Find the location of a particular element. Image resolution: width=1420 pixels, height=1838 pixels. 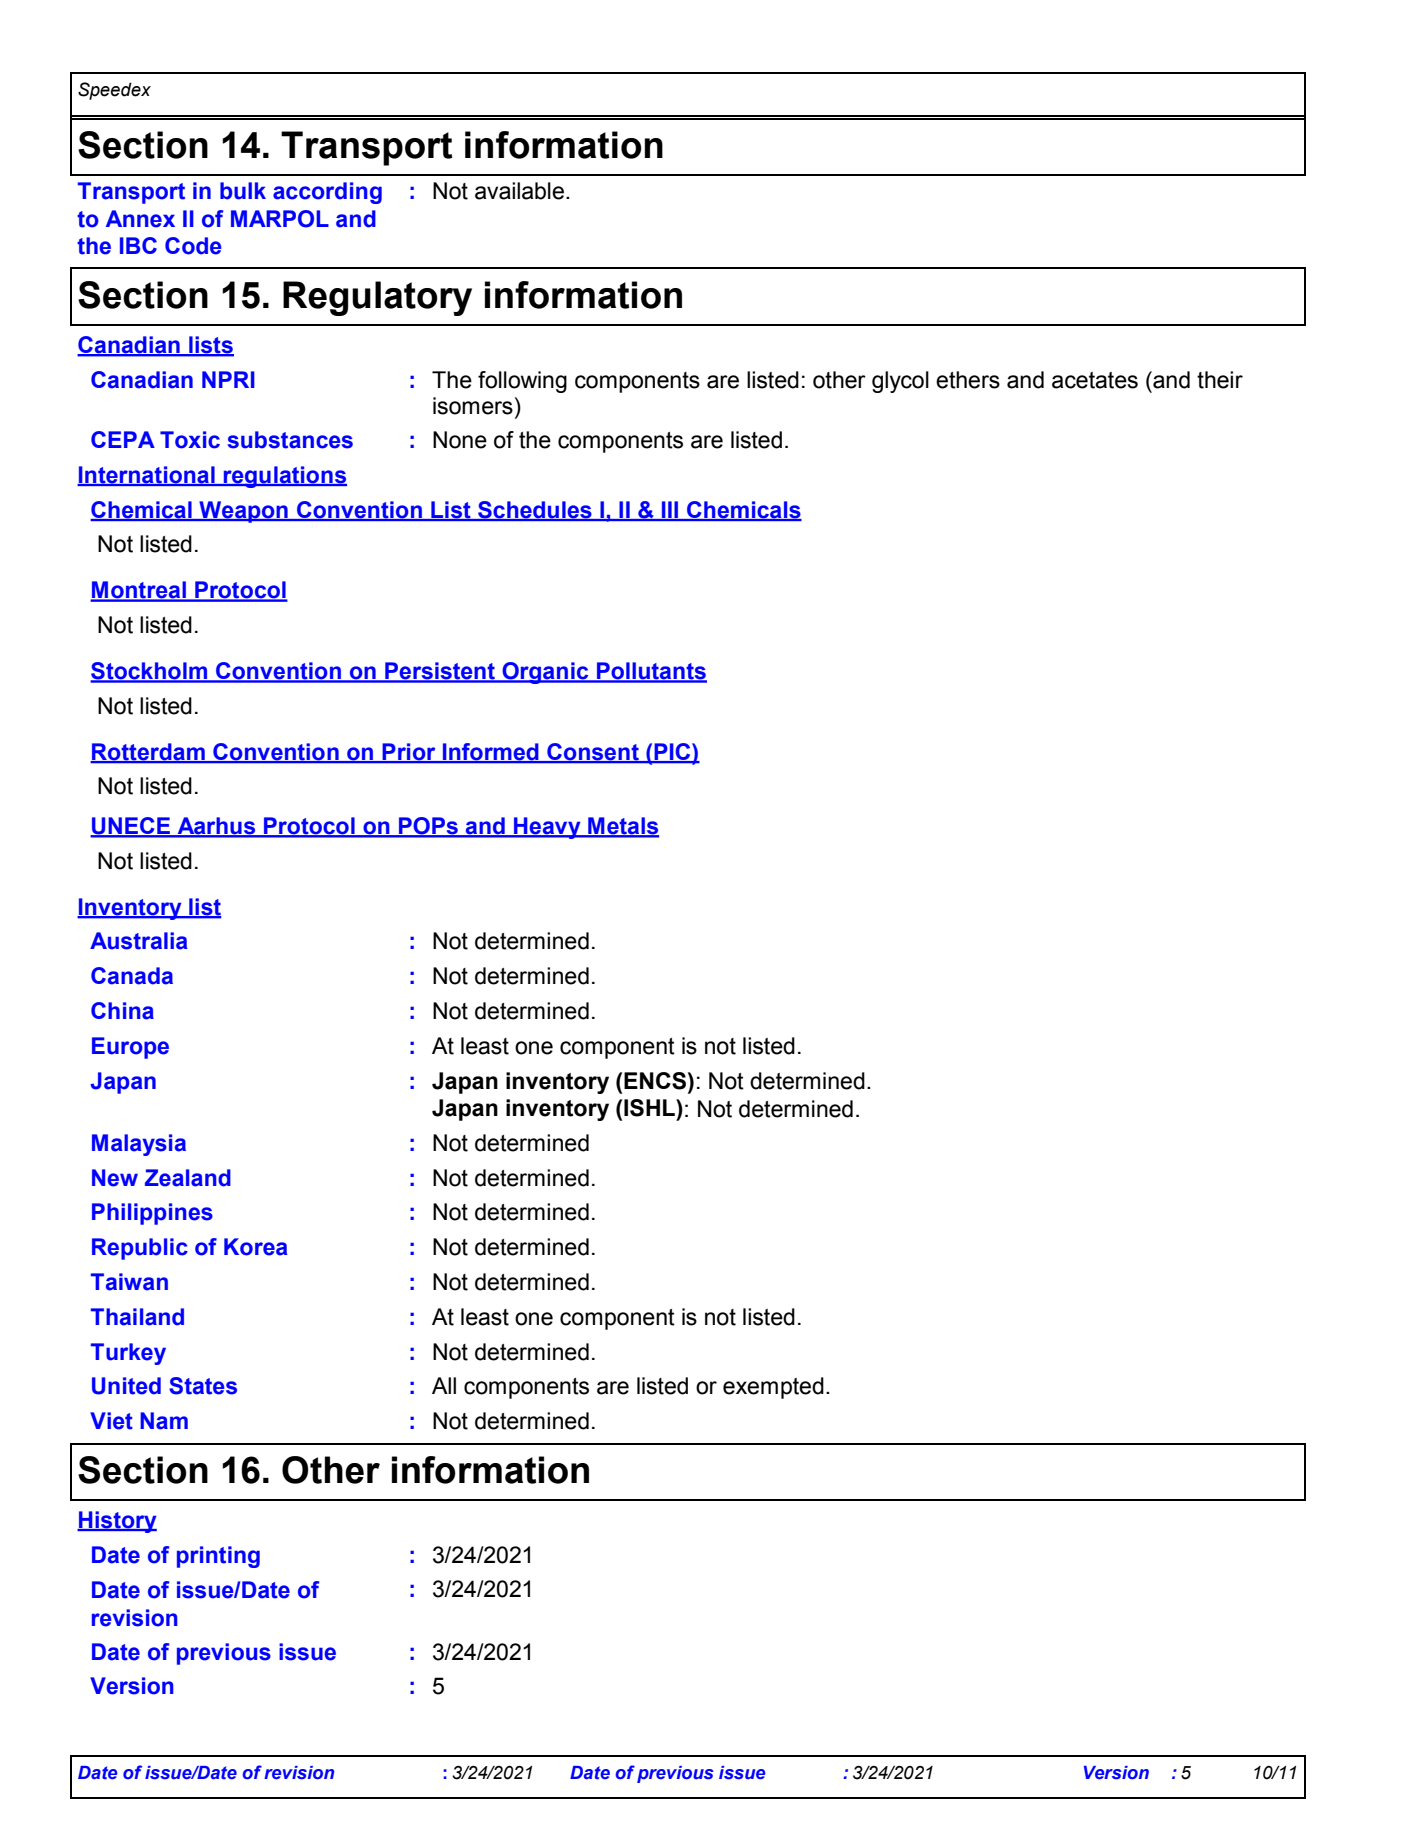

Korea is located at coordinates (255, 1247).
